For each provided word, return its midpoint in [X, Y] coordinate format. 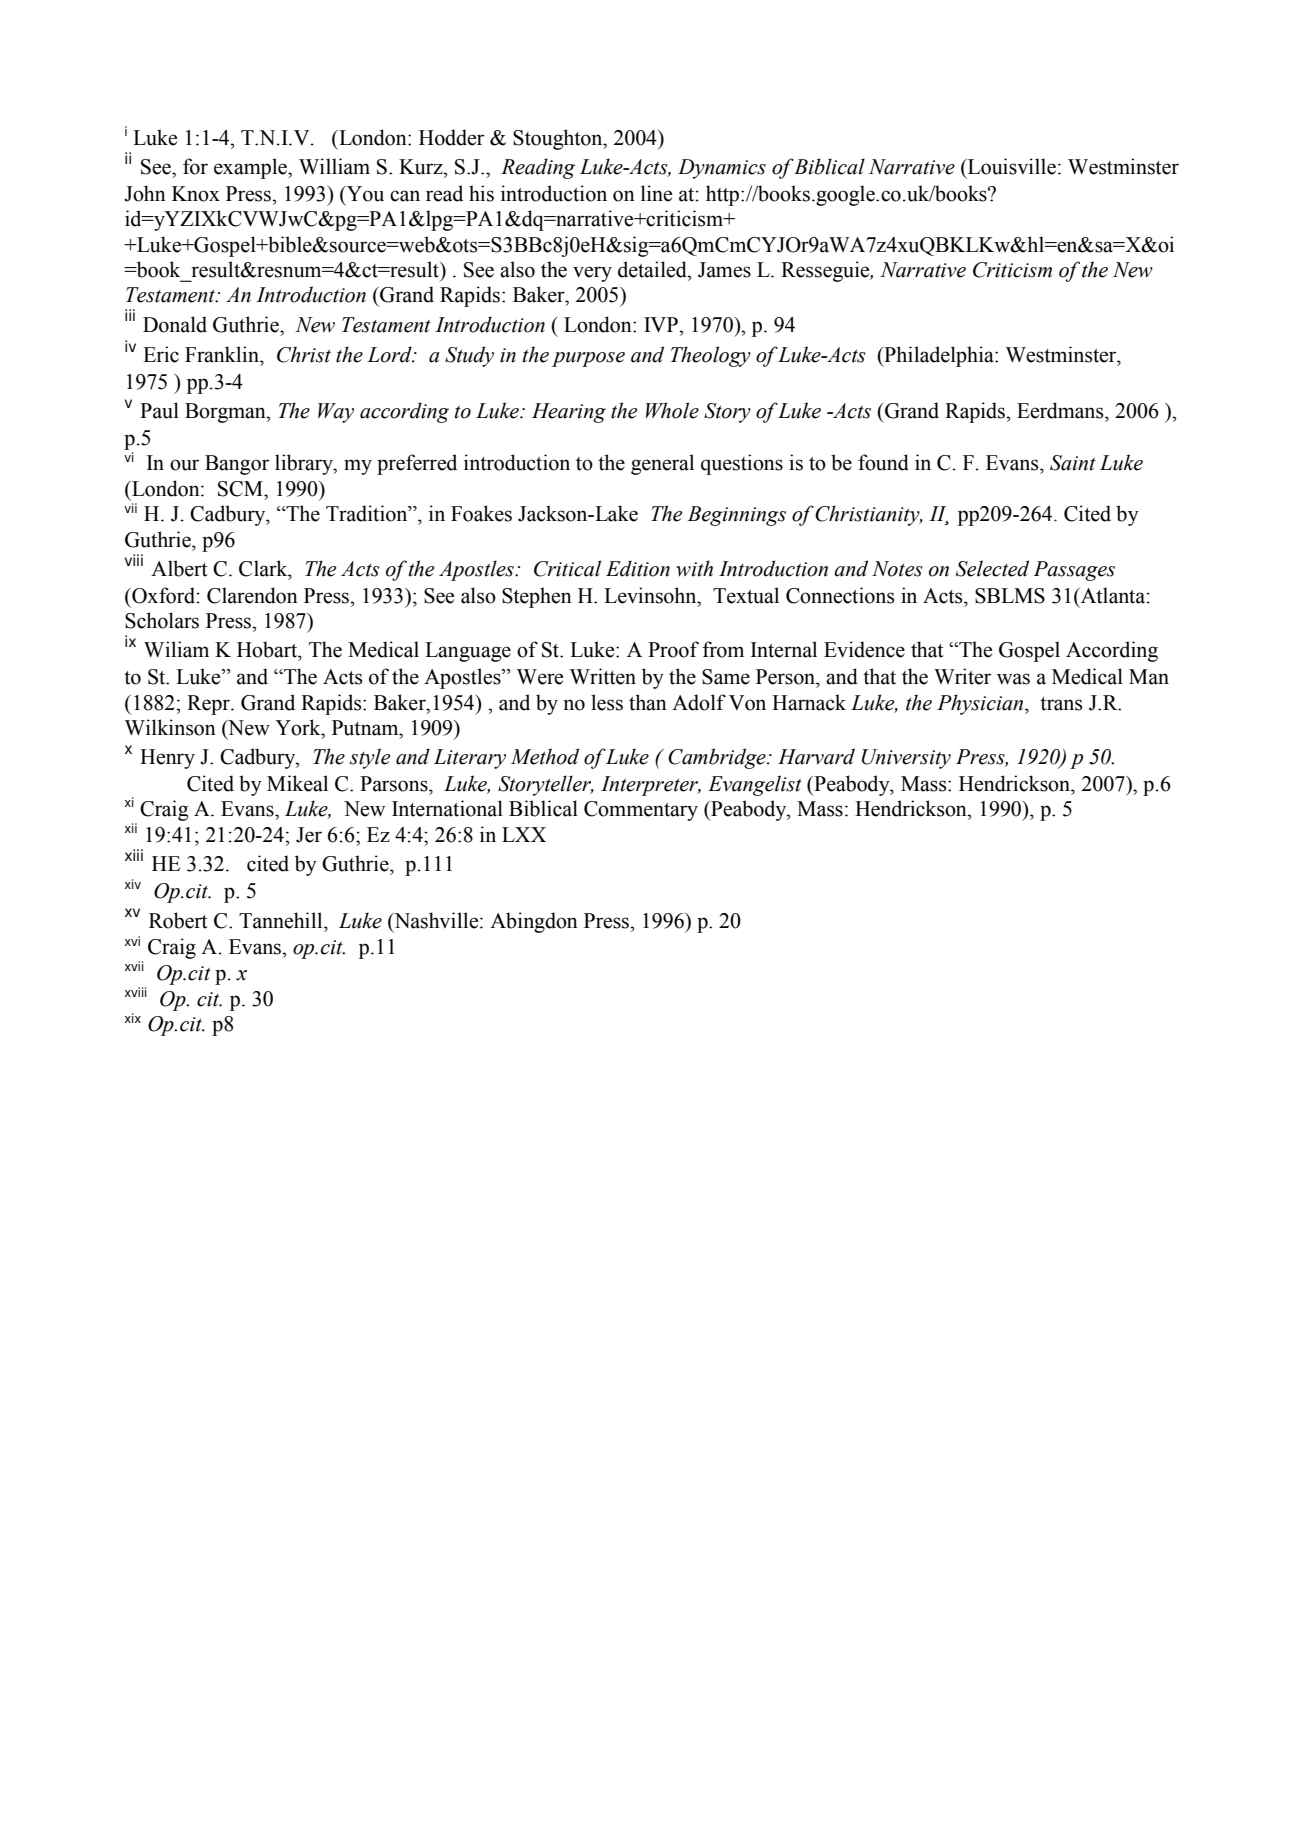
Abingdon [534, 922]
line [656, 193]
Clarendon [252, 595]
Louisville [1011, 166]
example [251, 168]
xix [133, 1018]
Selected [992, 568]
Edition [638, 568]
